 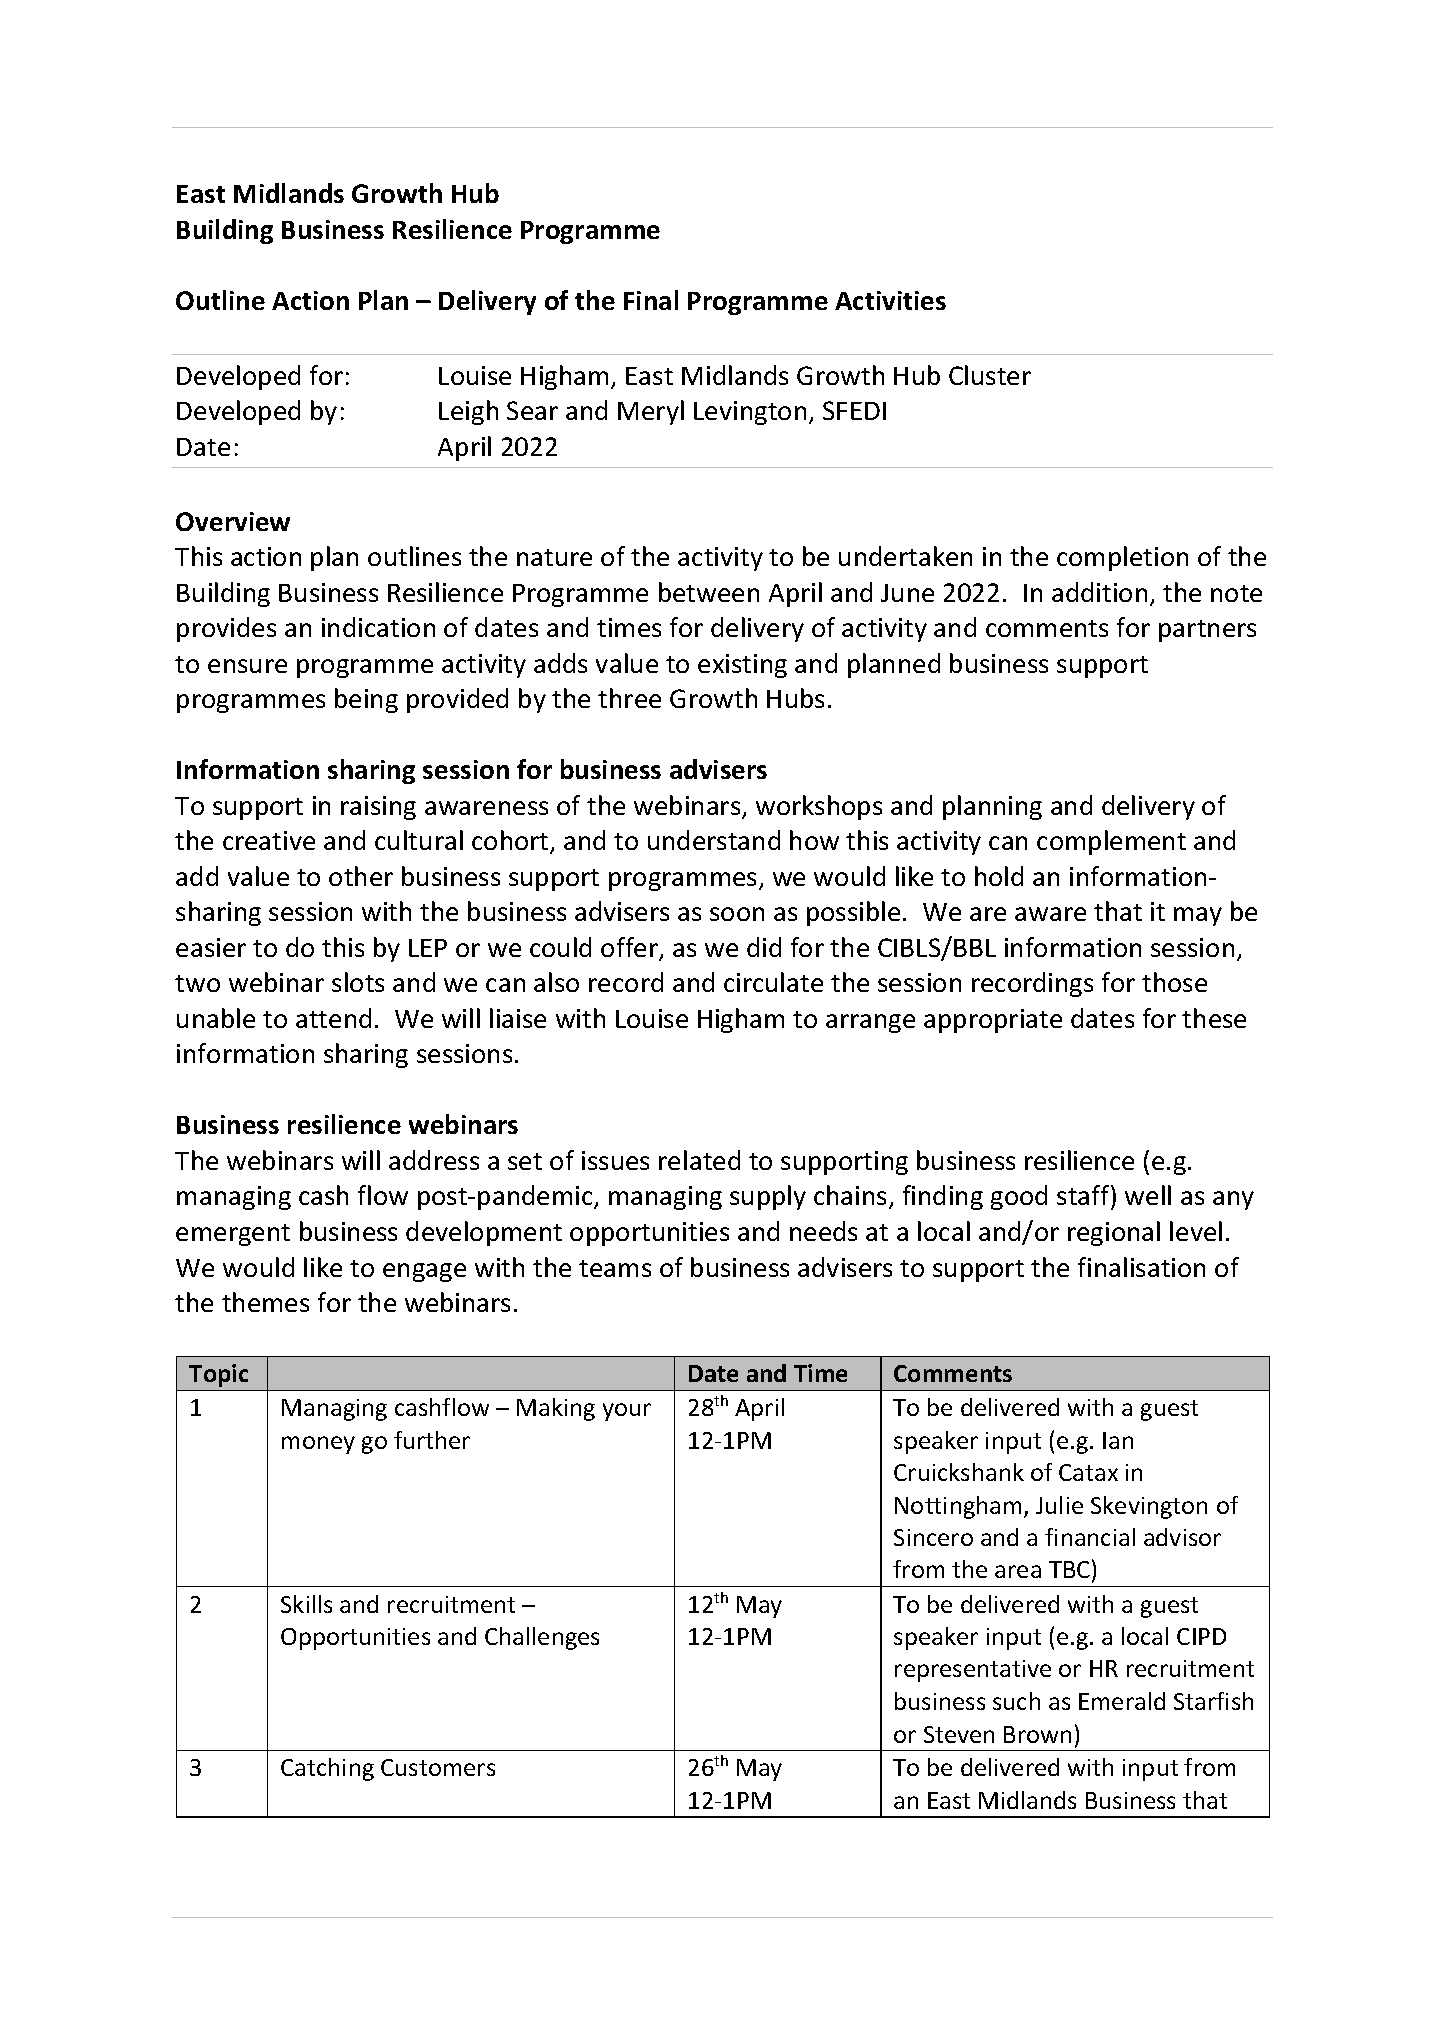 I want to click on Challenges, so click(x=542, y=1638).
